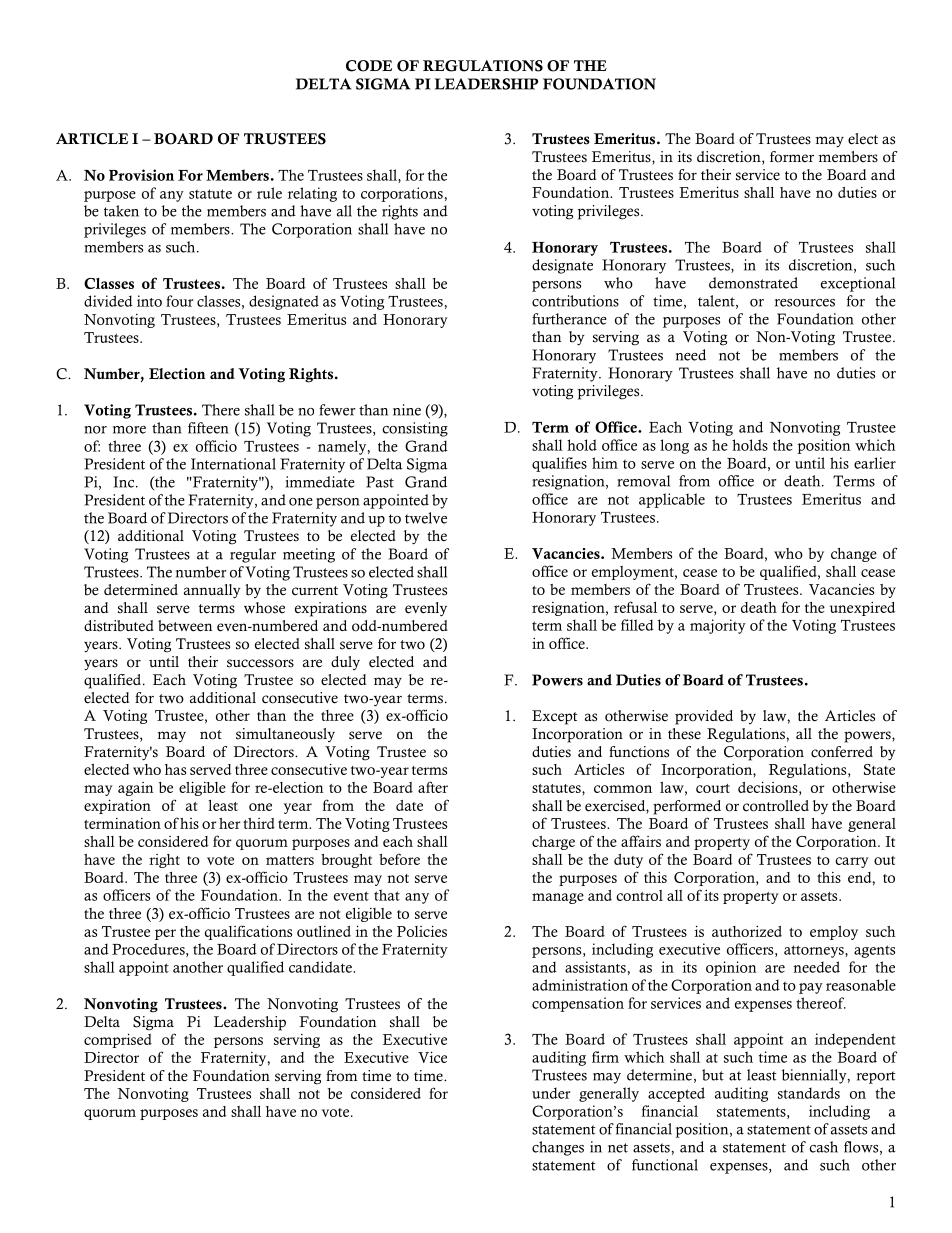 This screenshot has height=1233, width=952. I want to click on Provision, so click(141, 175).
